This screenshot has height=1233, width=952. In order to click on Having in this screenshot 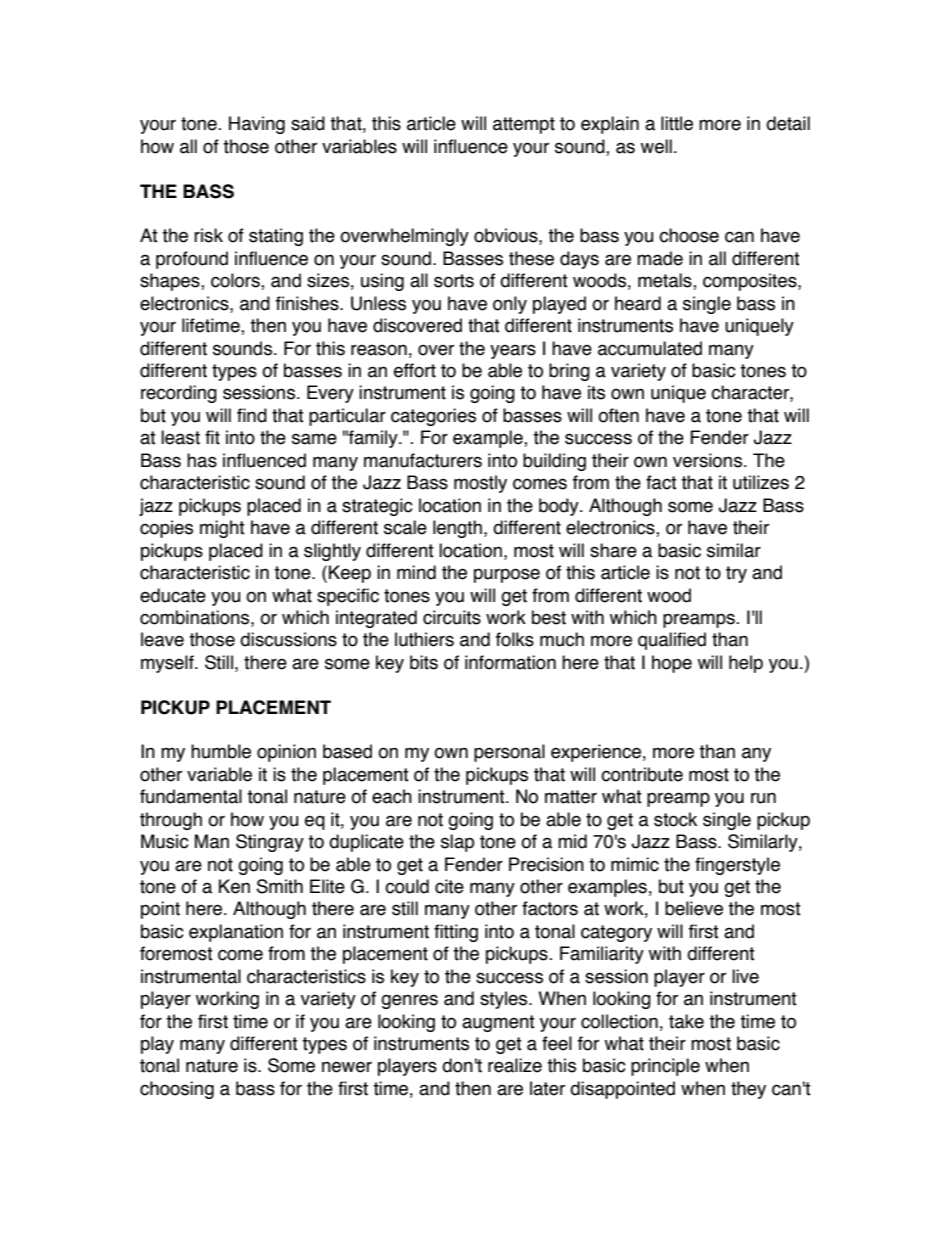, I will do `click(257, 125)`.
